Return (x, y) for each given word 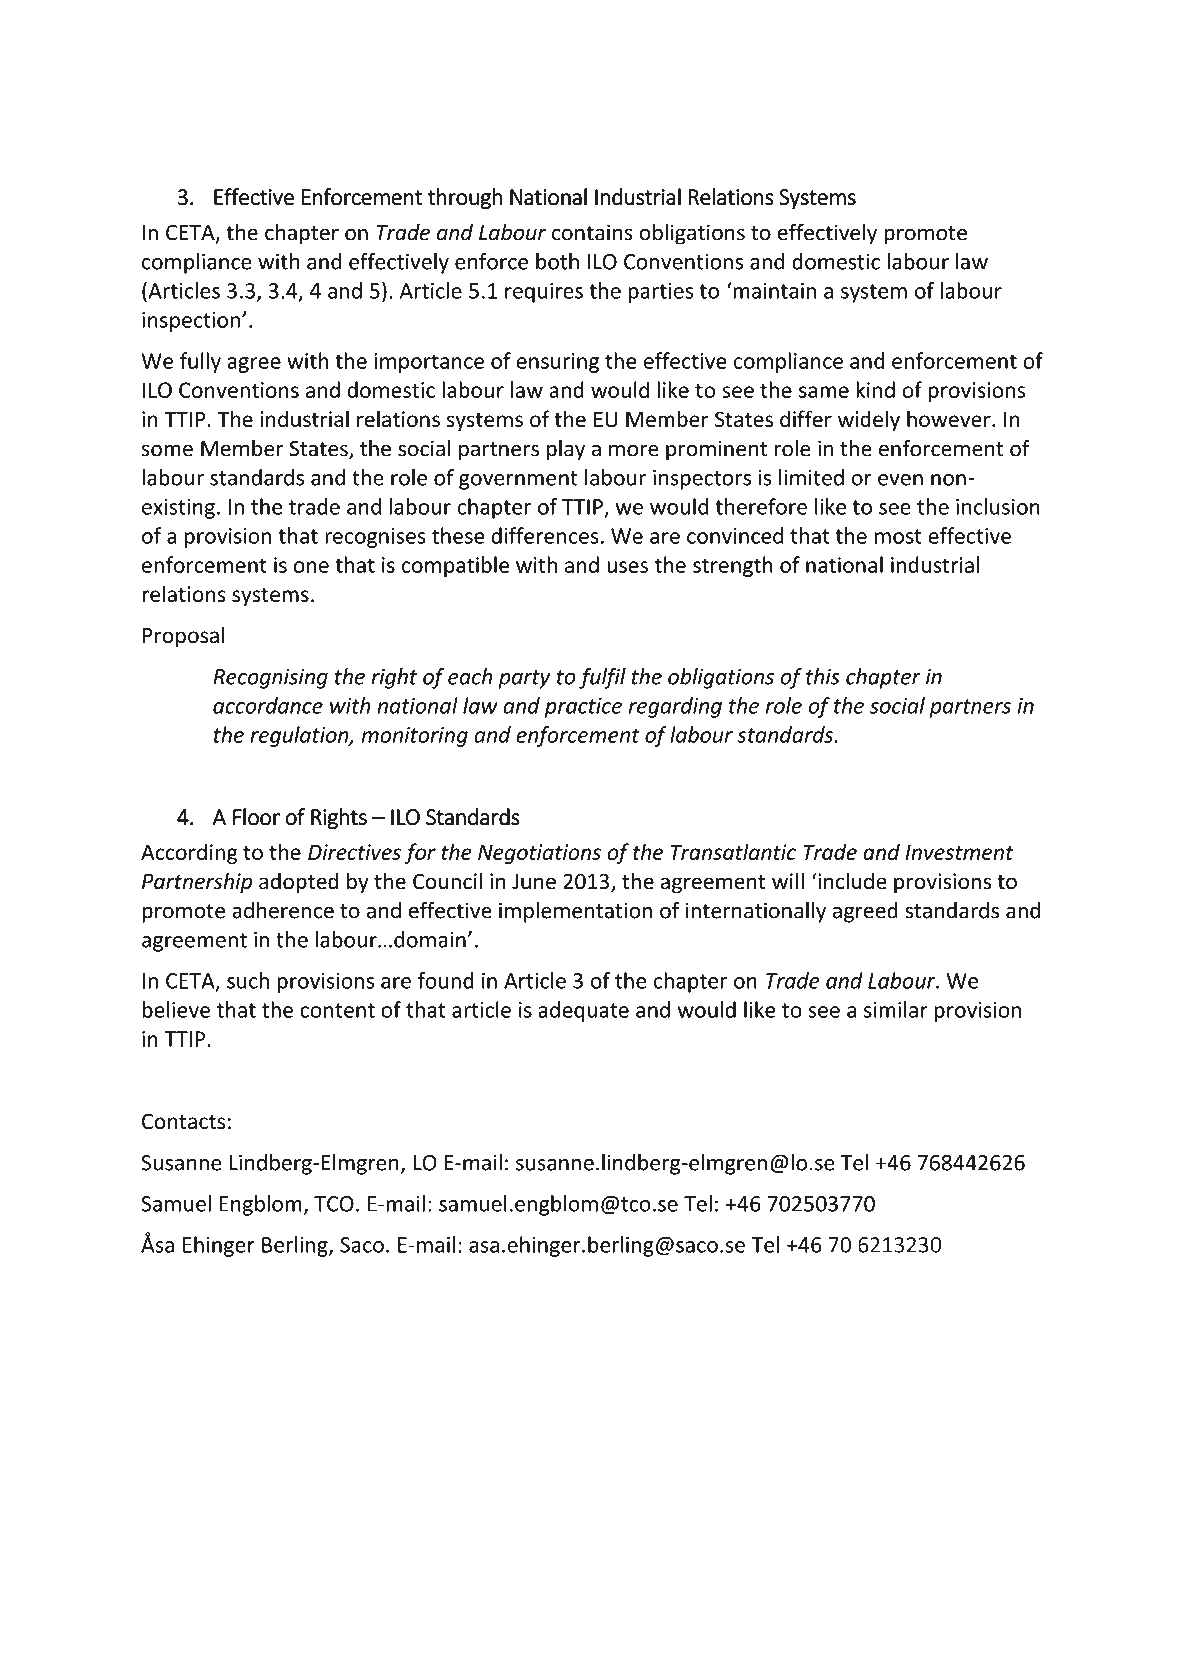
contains (592, 232)
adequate (583, 1011)
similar (896, 1009)
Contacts (183, 1121)
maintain (773, 290)
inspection (191, 322)
